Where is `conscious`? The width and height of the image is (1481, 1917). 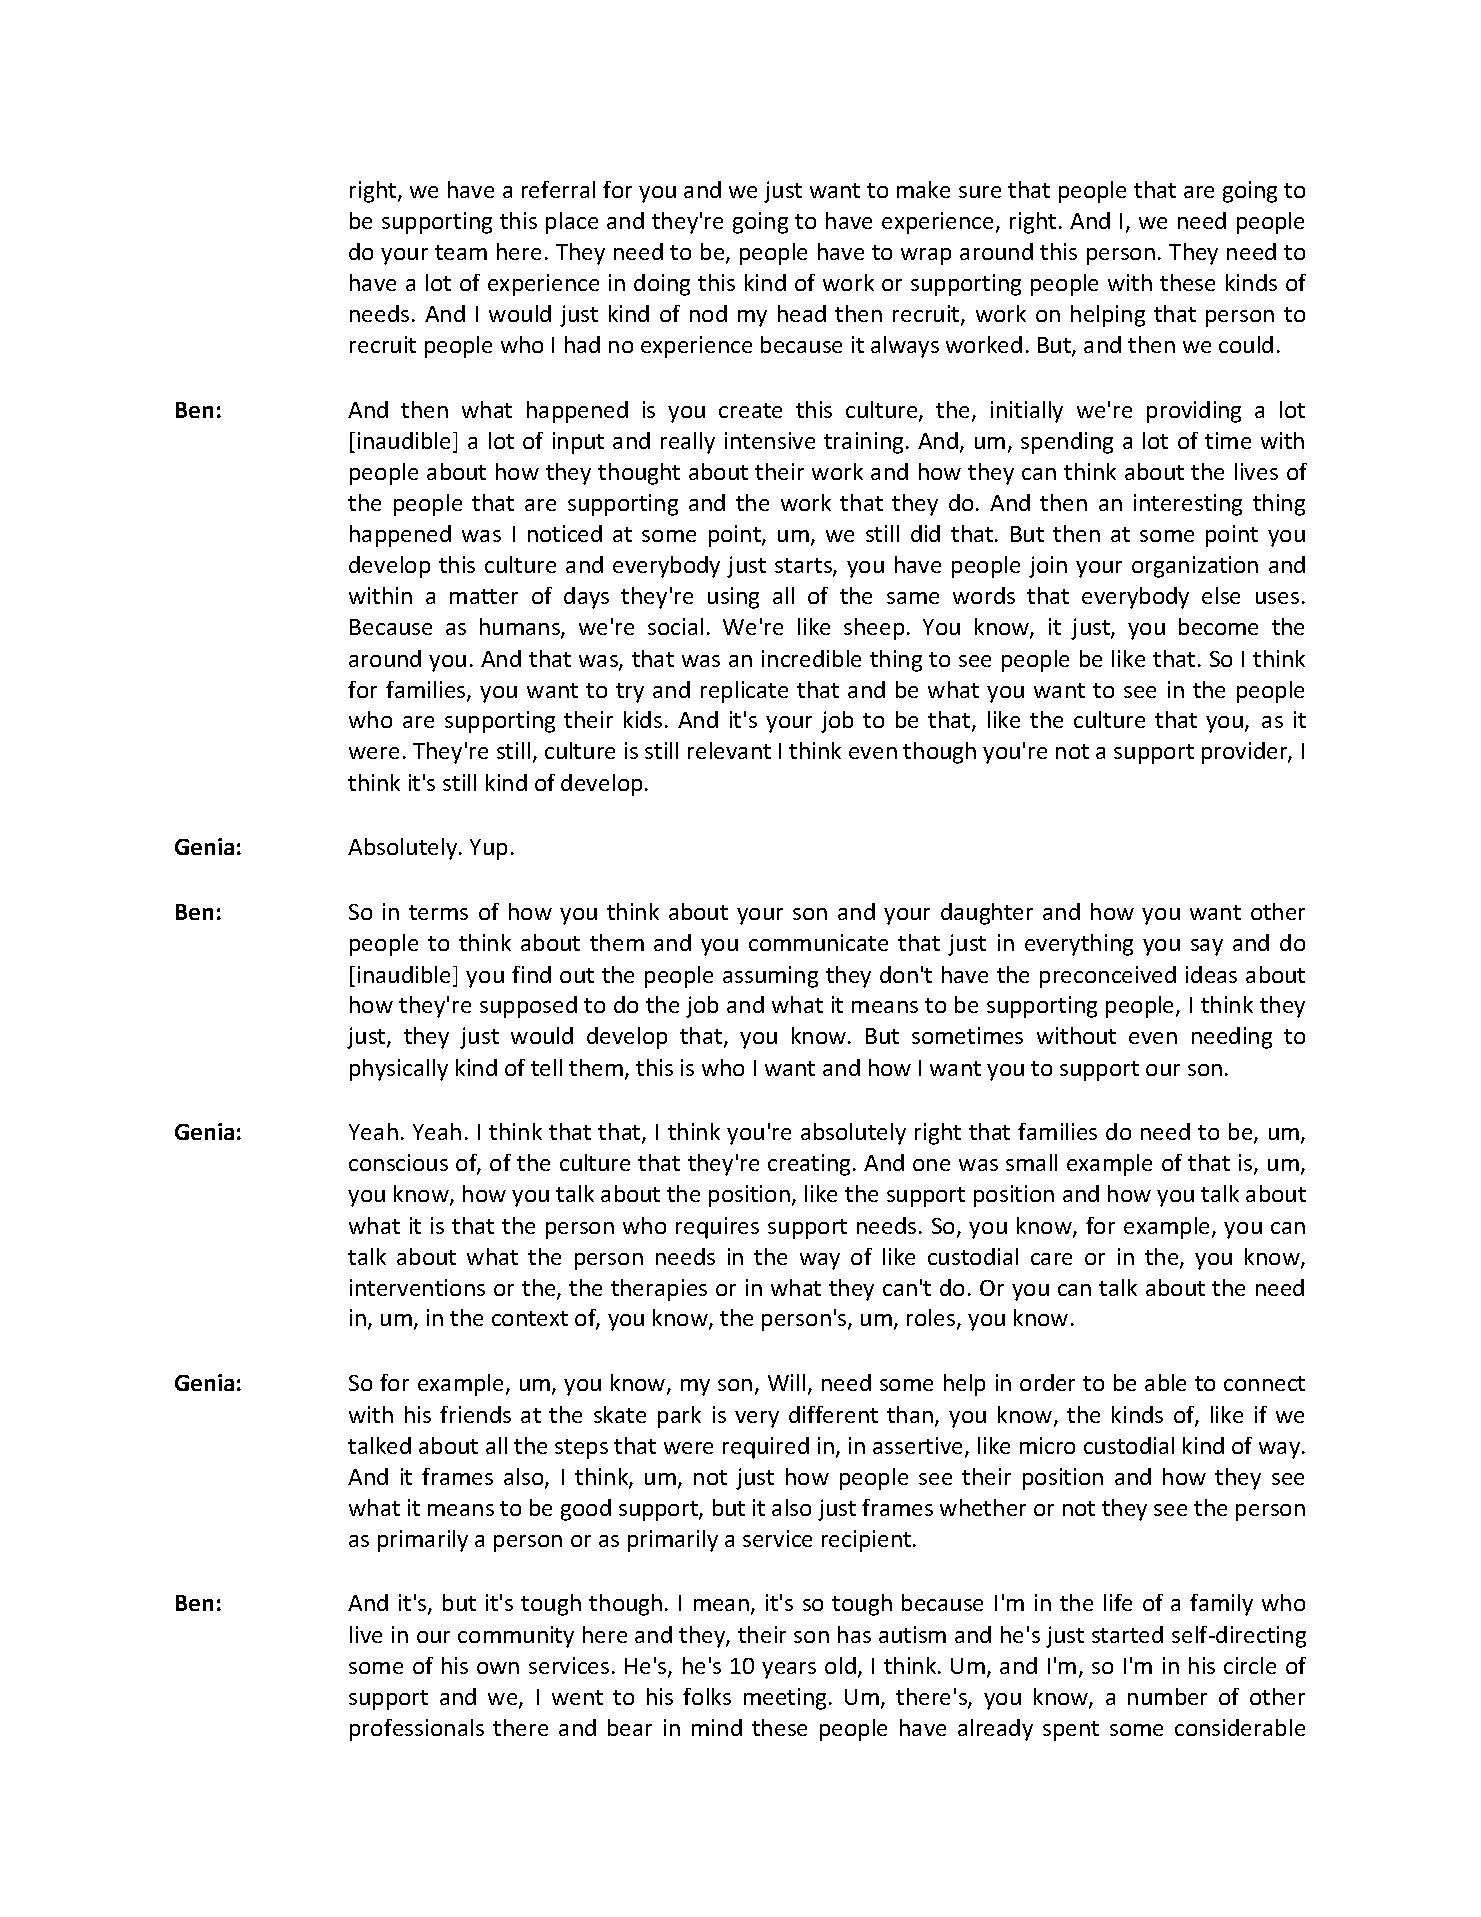 conscious is located at coordinates (398, 1162).
